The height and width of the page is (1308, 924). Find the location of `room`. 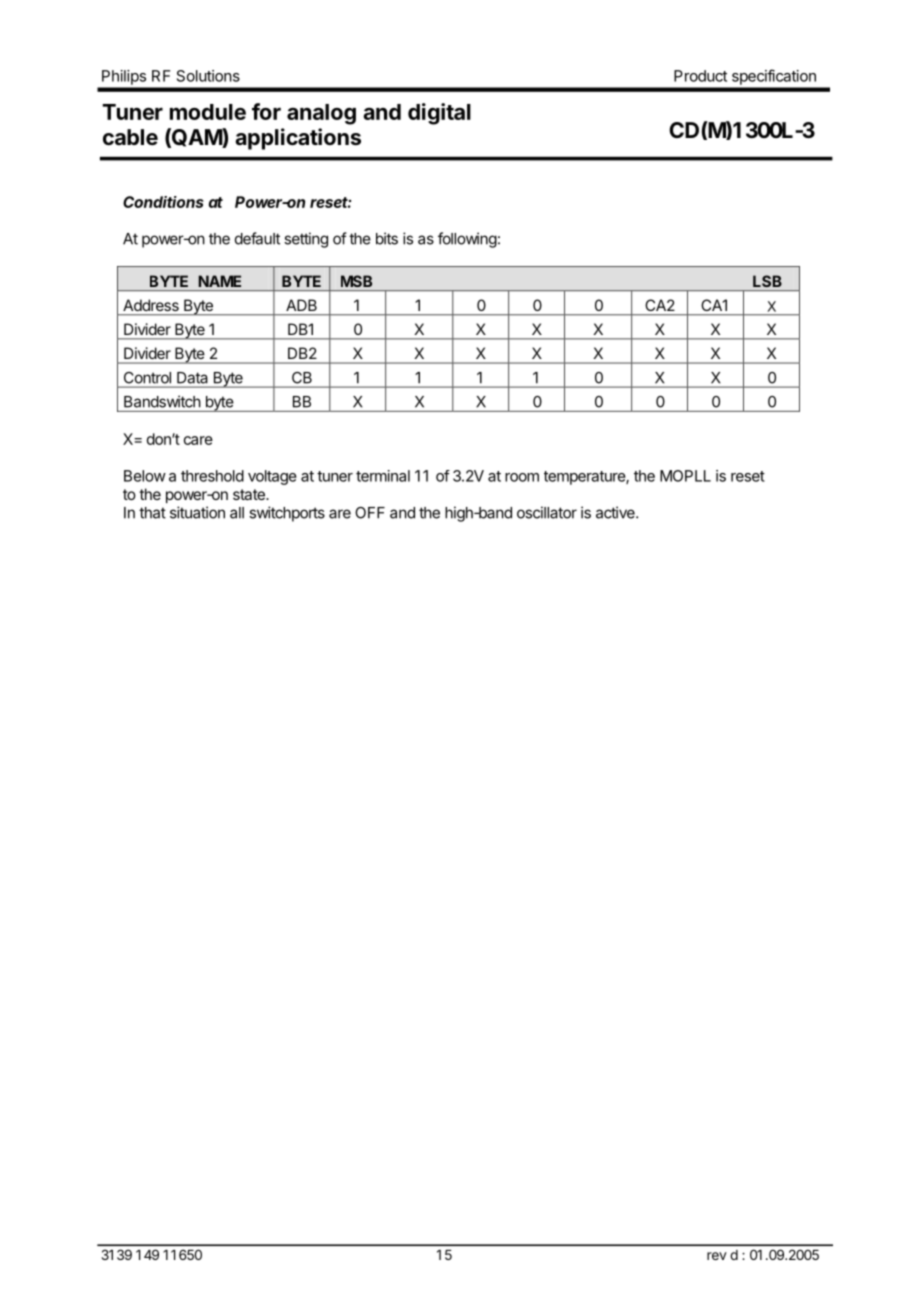

room is located at coordinates (522, 477).
